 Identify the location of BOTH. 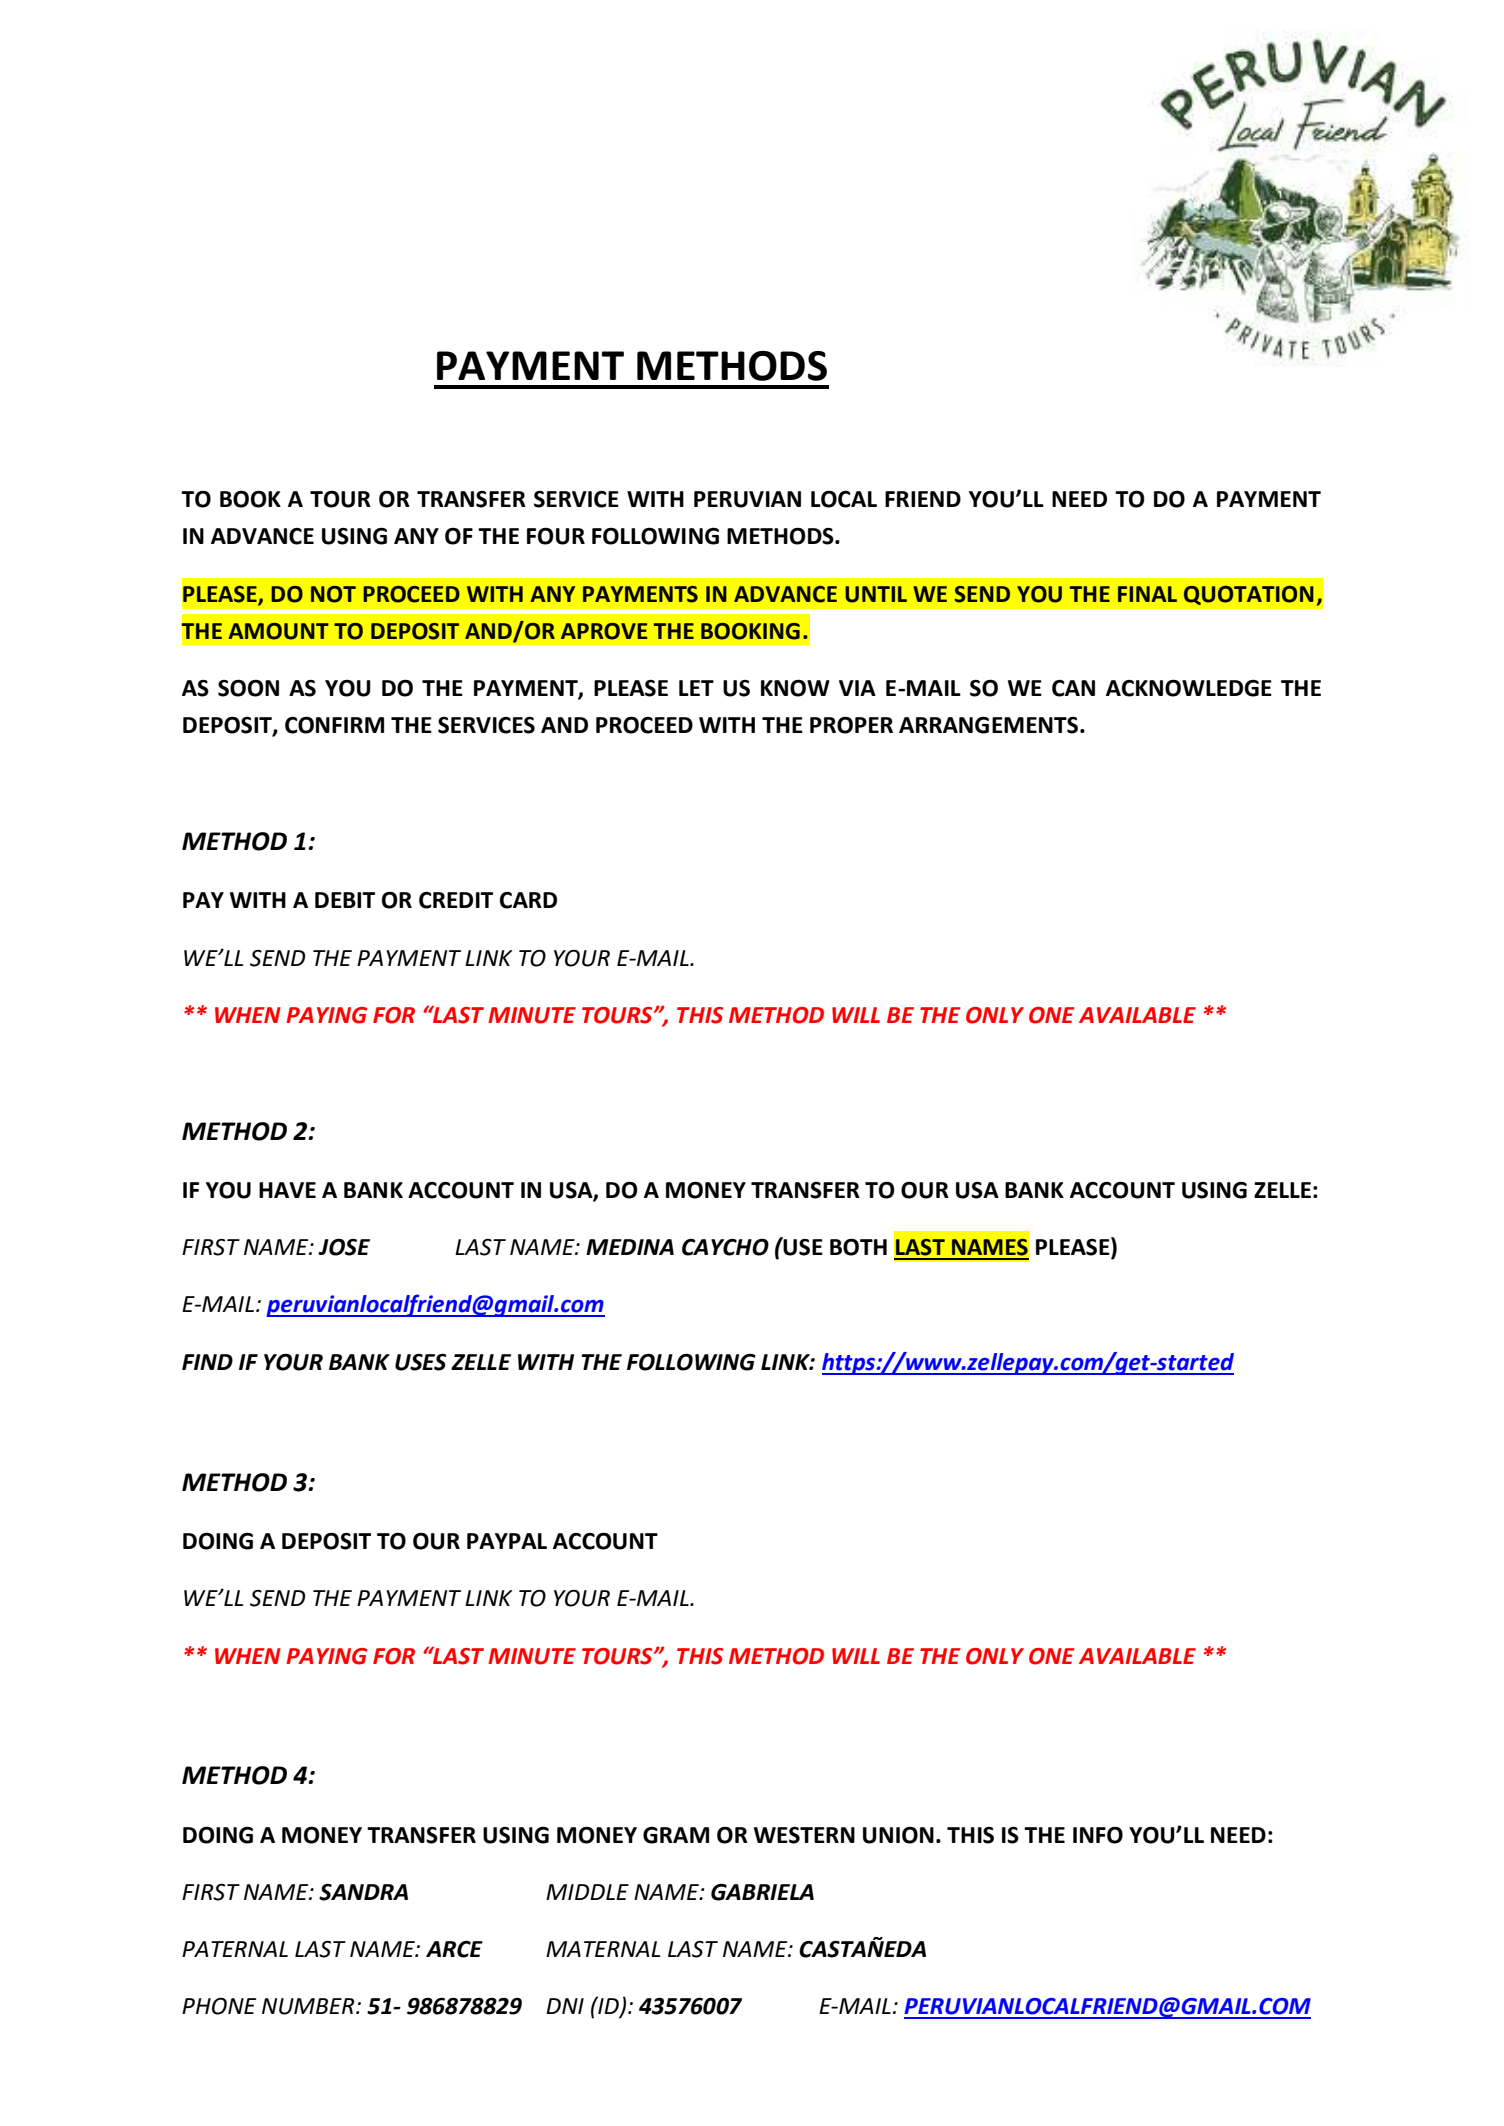
(858, 1247).
